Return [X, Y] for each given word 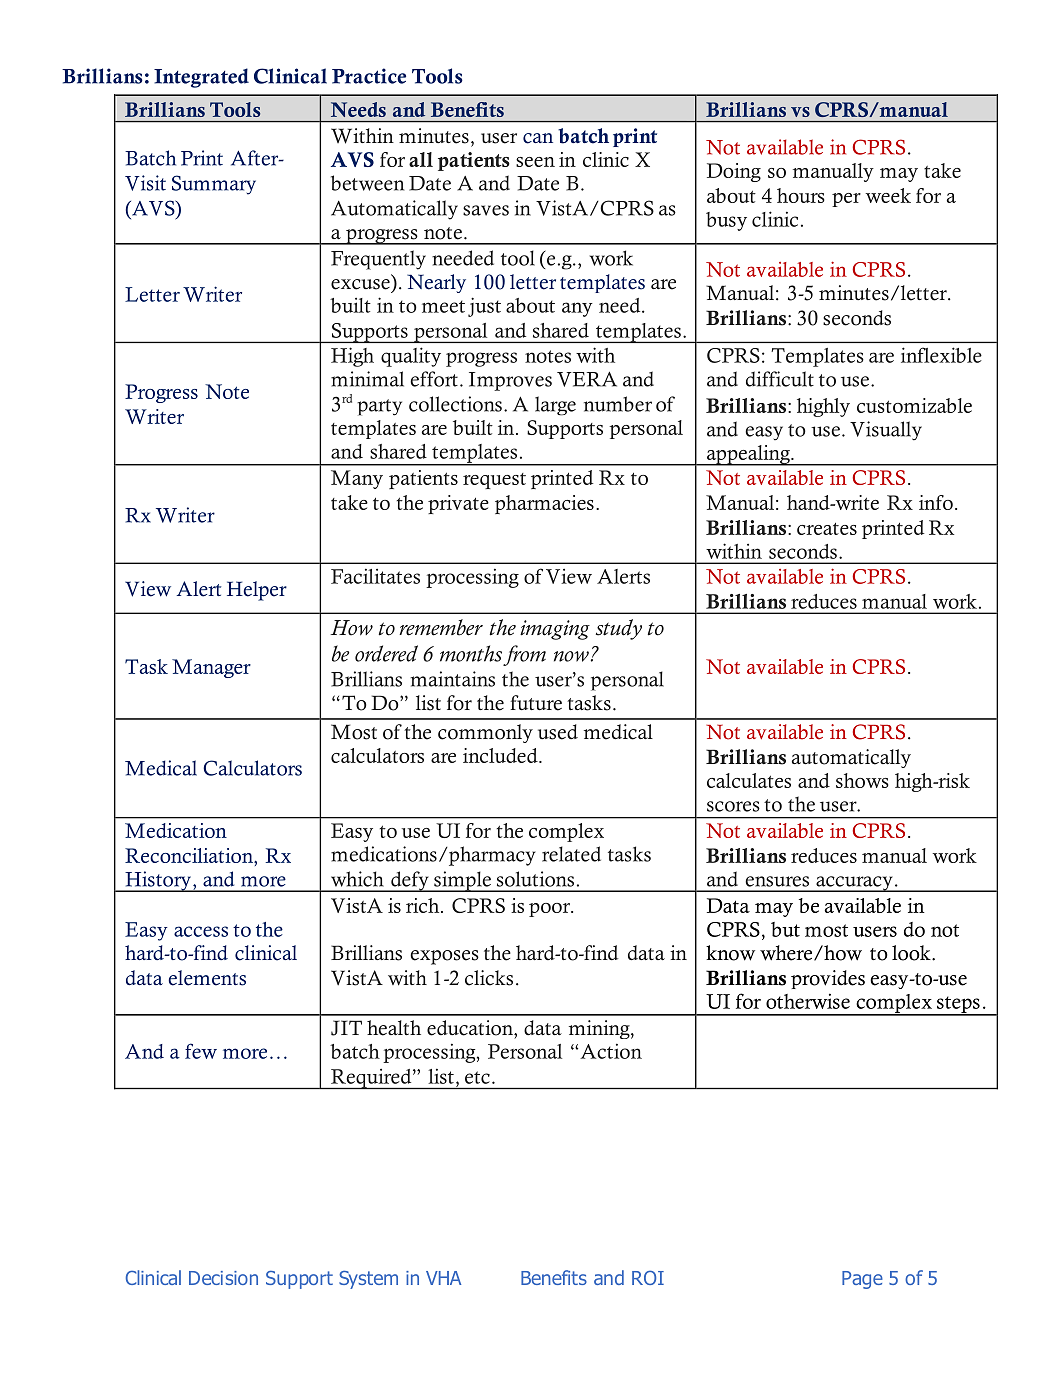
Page [862, 1280]
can [538, 138]
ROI [648, 1277]
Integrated [201, 78]
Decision [223, 1278]
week [888, 195]
